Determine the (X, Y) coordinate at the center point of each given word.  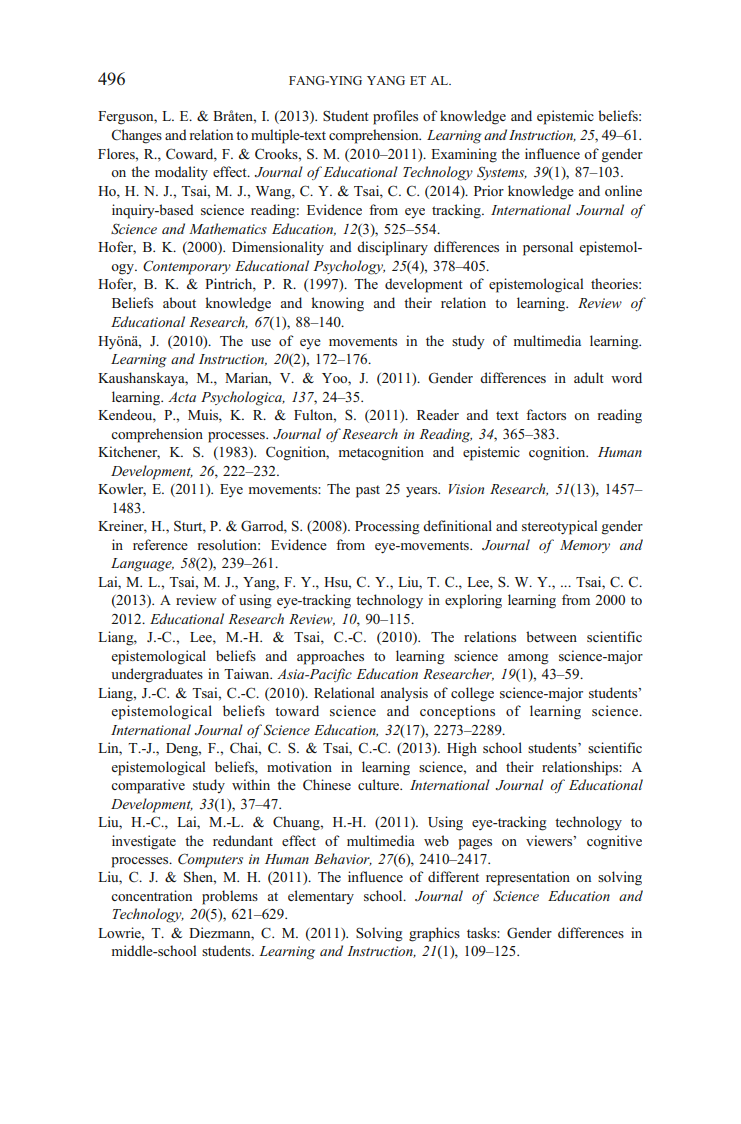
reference (160, 544)
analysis (404, 694)
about (179, 302)
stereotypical (559, 527)
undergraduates (157, 675)
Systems (502, 173)
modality (181, 173)
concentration (151, 895)
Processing (387, 527)
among (528, 659)
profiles (395, 117)
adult (589, 377)
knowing (338, 304)
